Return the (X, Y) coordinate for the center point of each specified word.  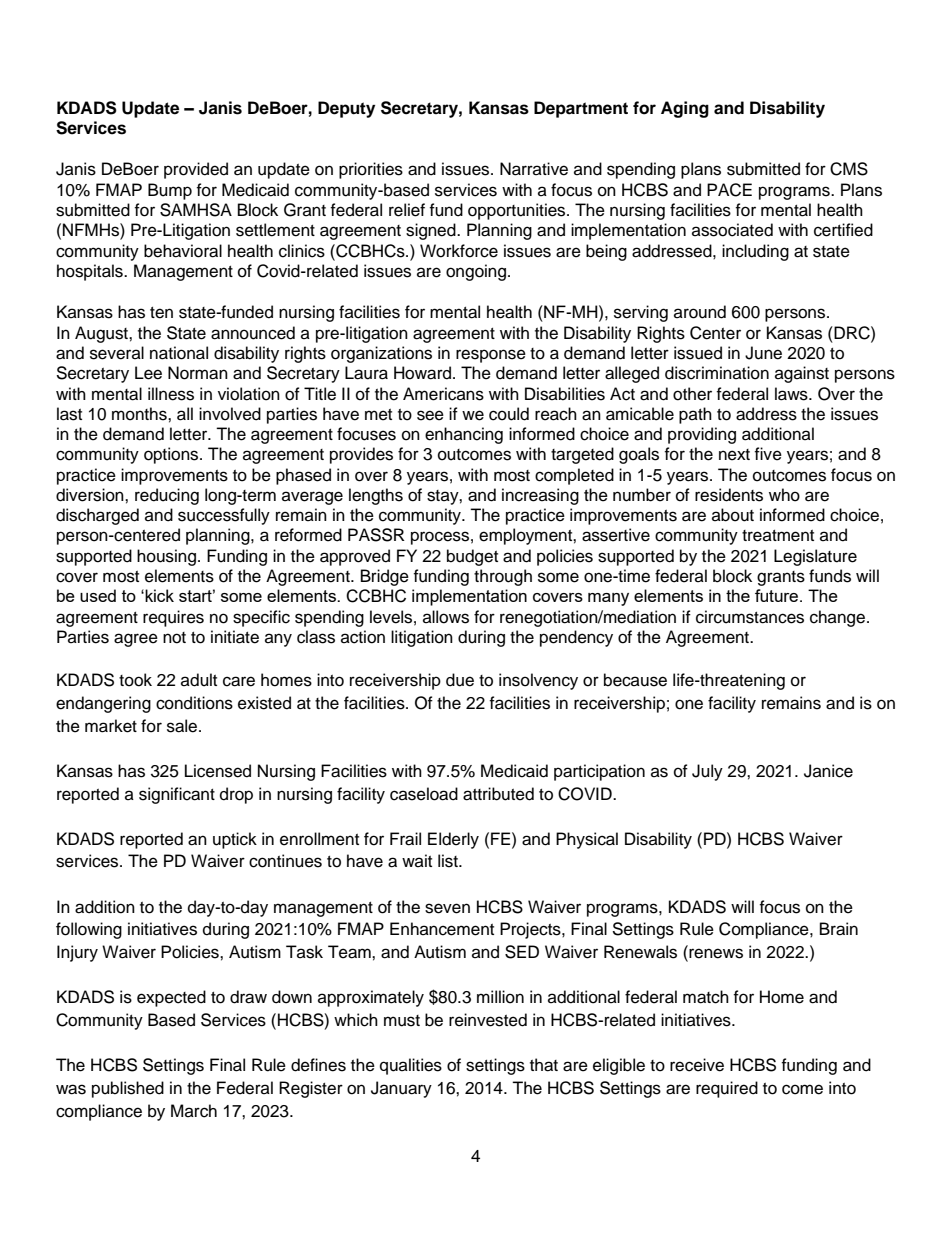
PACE (729, 190)
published (128, 1089)
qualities (411, 1066)
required (727, 1089)
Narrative (534, 169)
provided (196, 170)
